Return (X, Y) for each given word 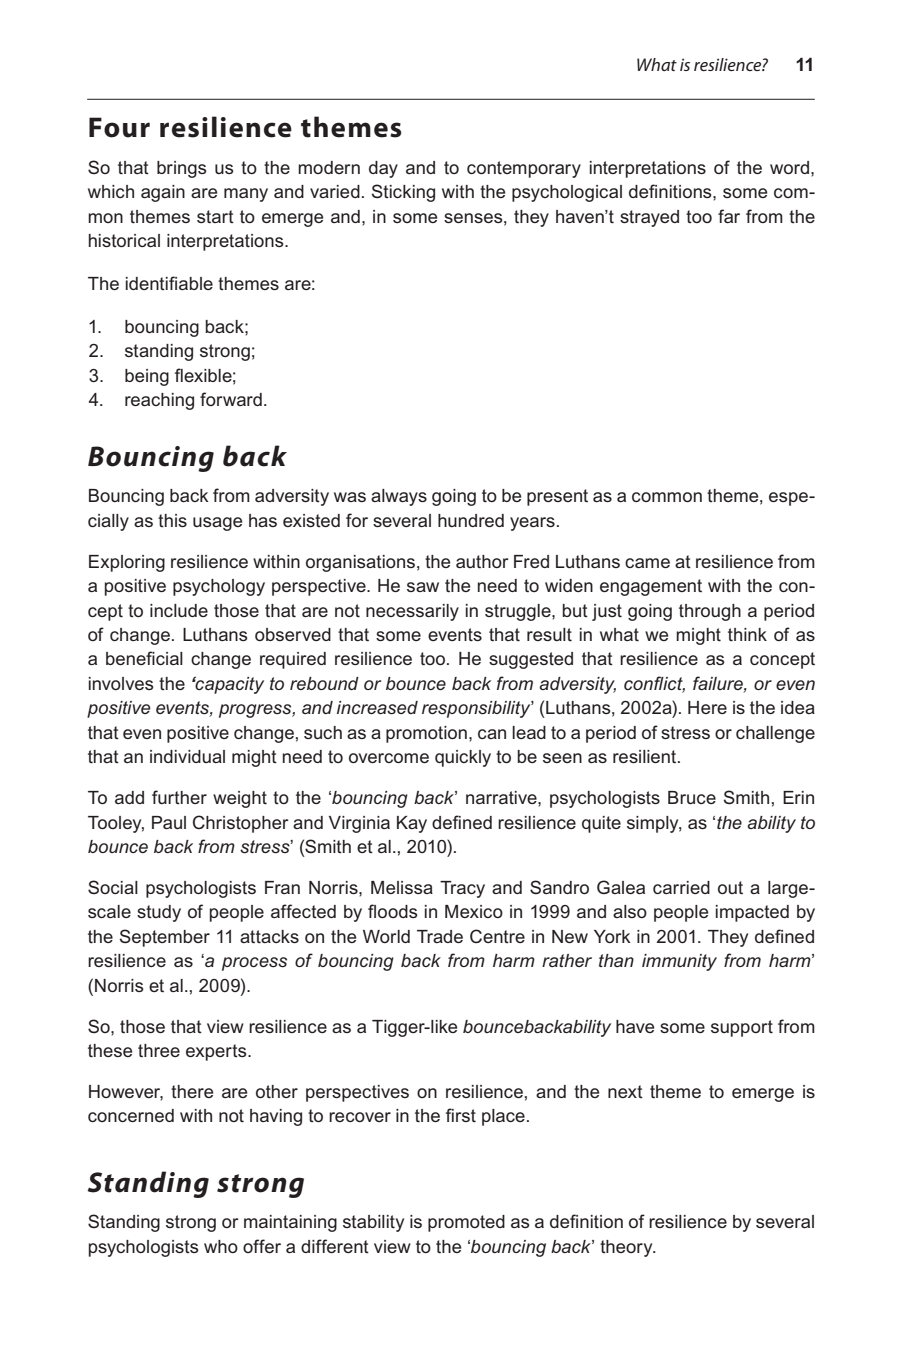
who (221, 1246)
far (729, 216)
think (747, 635)
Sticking (403, 193)
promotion (426, 734)
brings (182, 169)
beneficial (144, 658)
